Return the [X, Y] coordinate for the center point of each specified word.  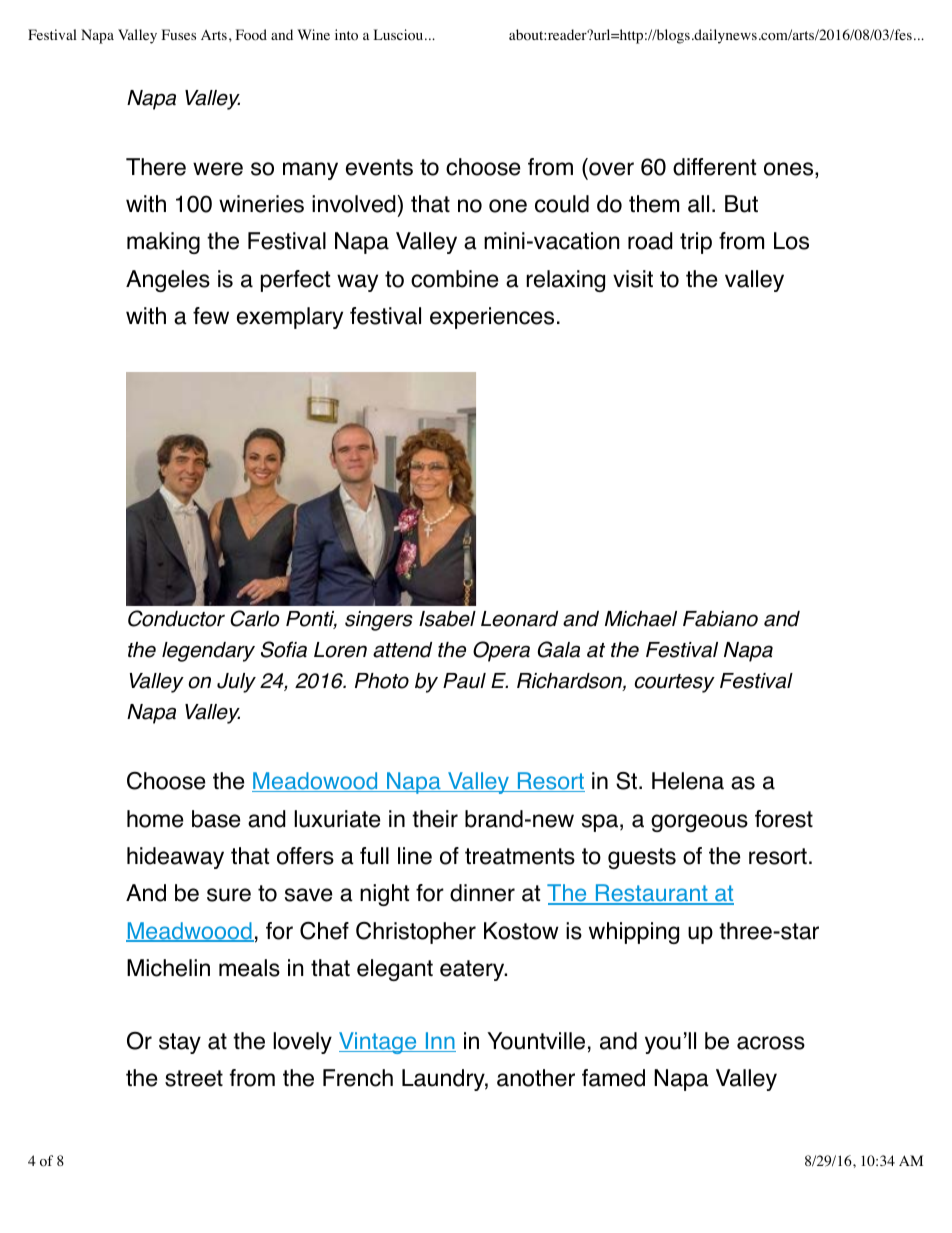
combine [454, 279]
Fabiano [720, 619]
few [211, 316]
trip [696, 243]
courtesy [674, 683]
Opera [501, 651]
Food [251, 35]
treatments [520, 856]
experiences [492, 318]
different [714, 167]
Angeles [168, 281]
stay [180, 1043]
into [346, 35]
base [216, 819]
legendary [208, 652]
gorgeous [699, 823]
